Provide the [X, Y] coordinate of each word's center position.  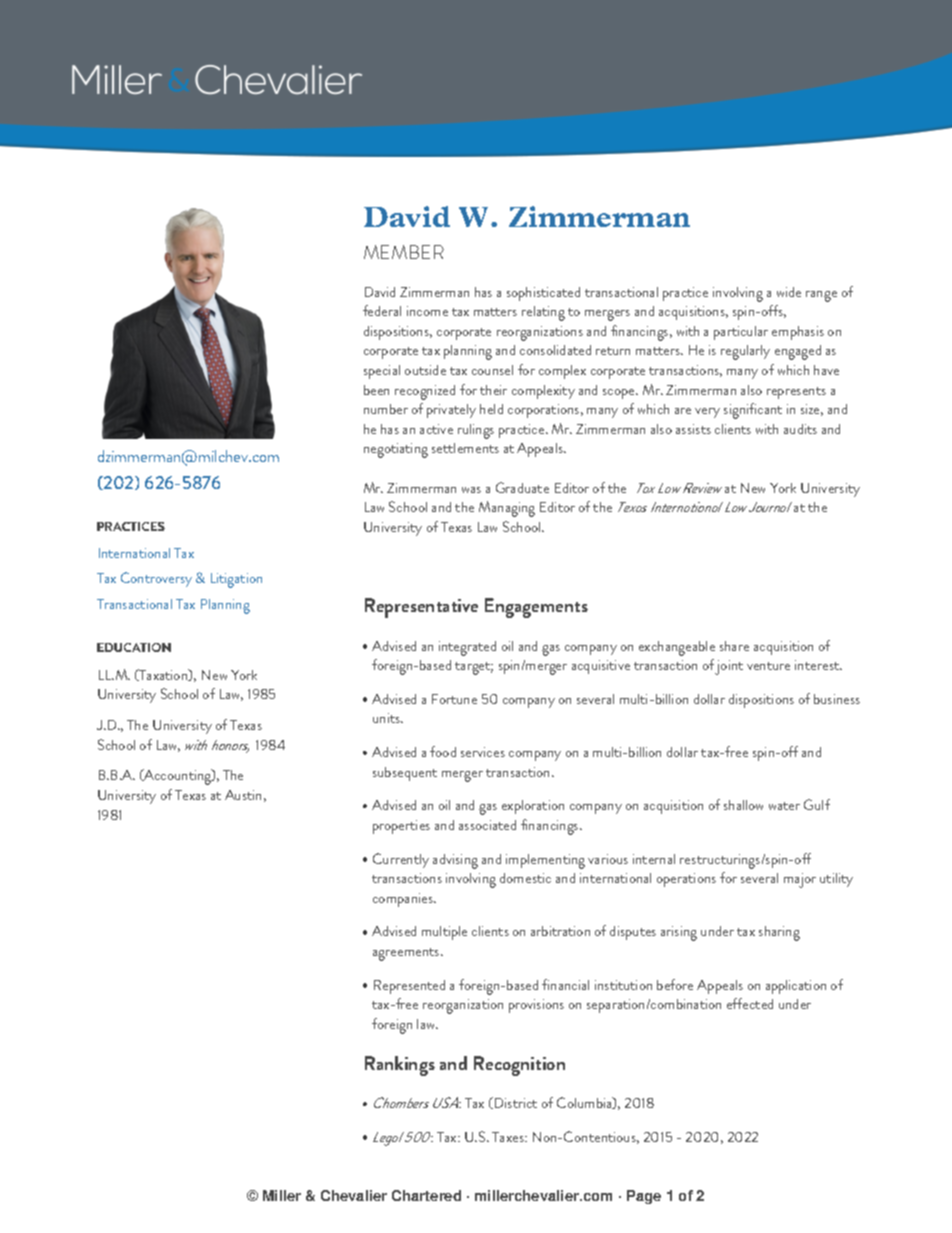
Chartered [426, 1195]
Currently [401, 860]
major [800, 880]
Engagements [536, 608]
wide [789, 292]
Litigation [236, 580]
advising [455, 861]
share [734, 646]
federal [382, 310]
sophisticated [543, 294]
